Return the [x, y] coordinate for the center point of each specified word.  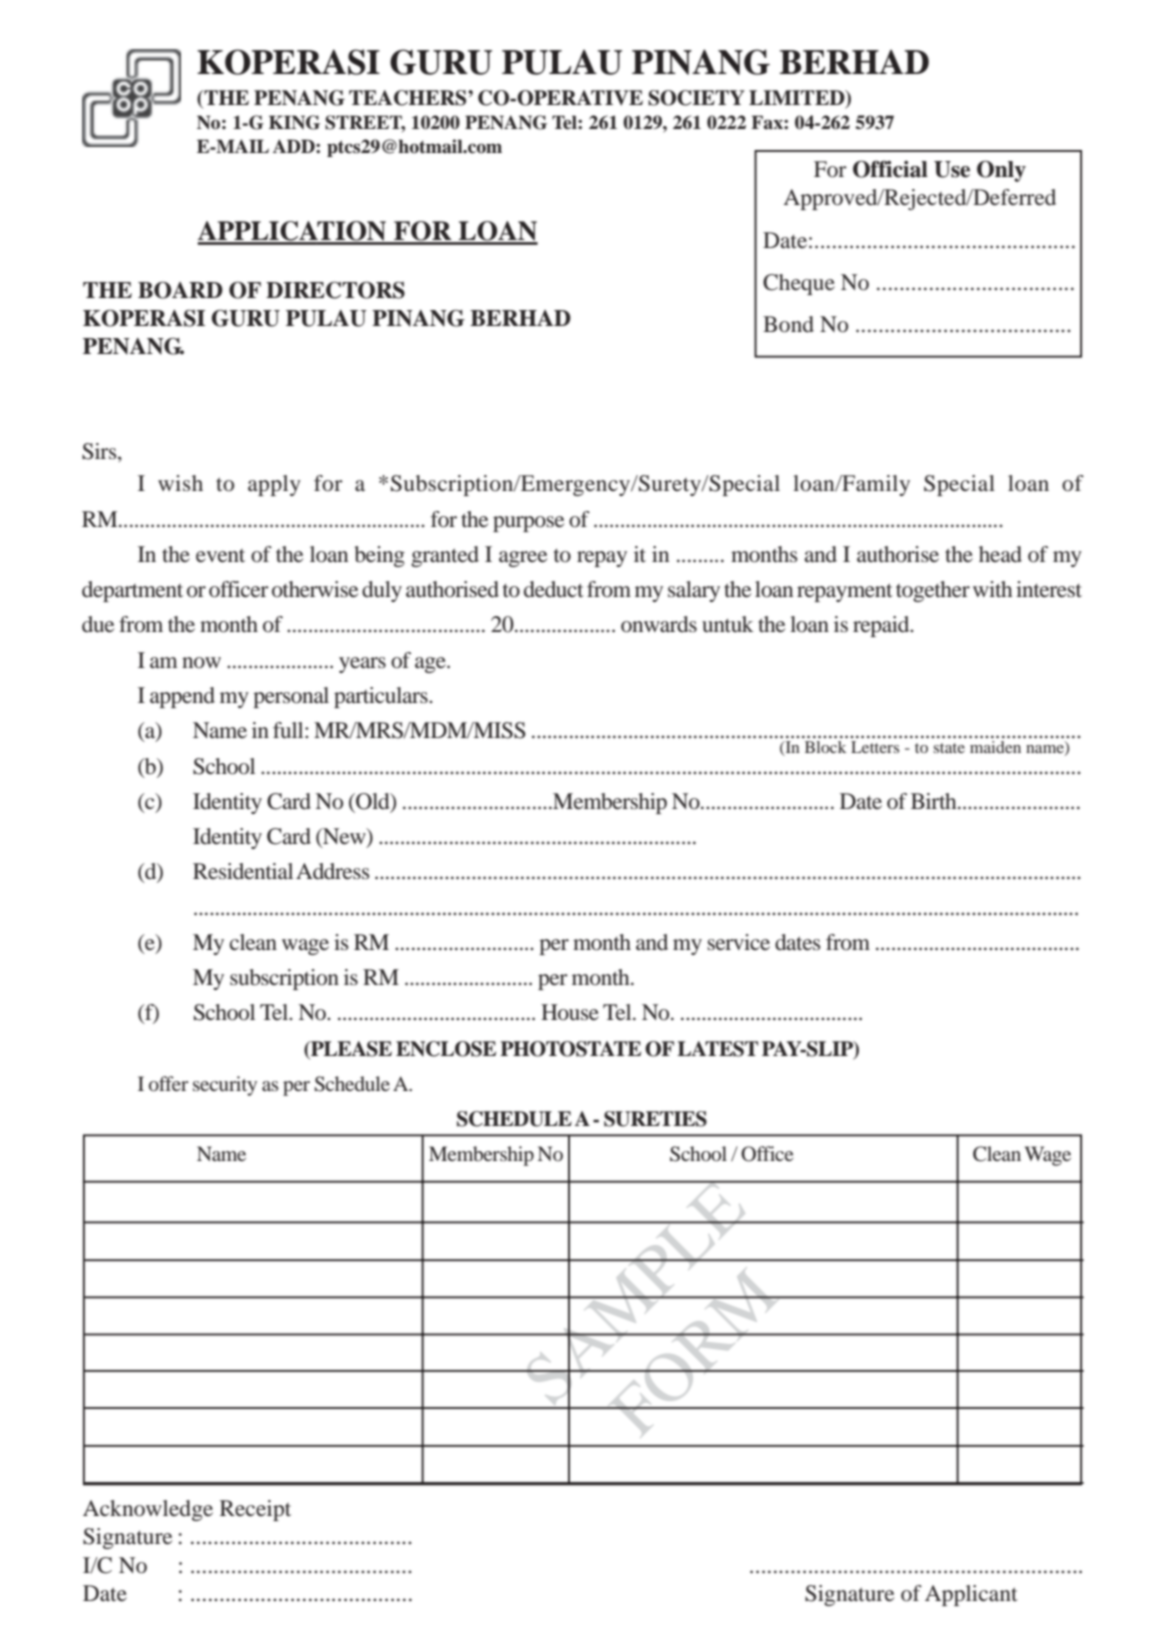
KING [294, 122]
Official [890, 169]
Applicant [971, 1595]
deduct [554, 589]
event [220, 556]
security [225, 1086]
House [570, 1012]
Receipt [255, 1510]
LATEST [717, 1049]
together [933, 591]
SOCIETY [696, 98]
